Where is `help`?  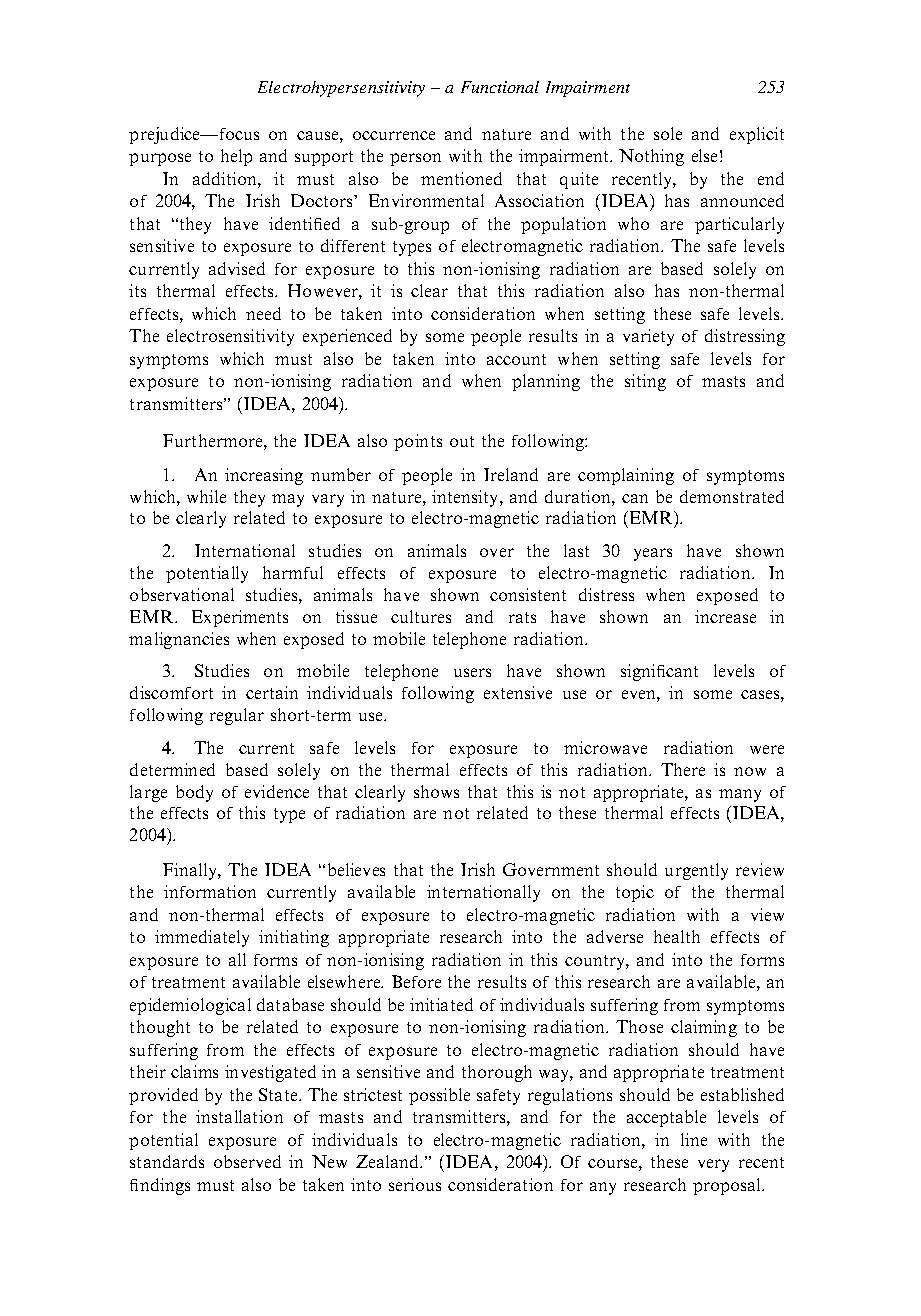
help is located at coordinates (236, 157).
